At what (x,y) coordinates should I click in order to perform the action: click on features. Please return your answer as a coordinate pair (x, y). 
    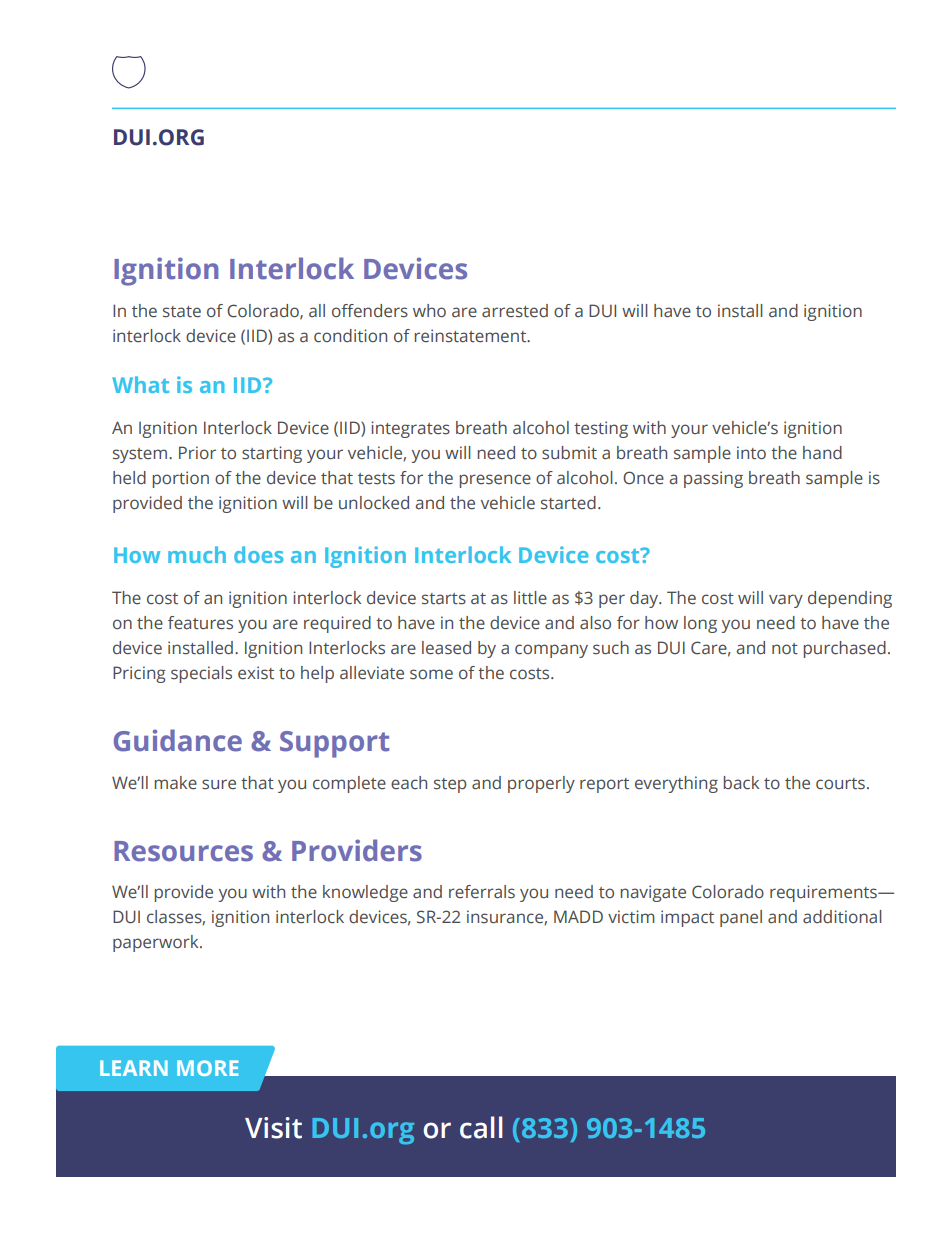
    Looking at the image, I should click on (200, 623).
